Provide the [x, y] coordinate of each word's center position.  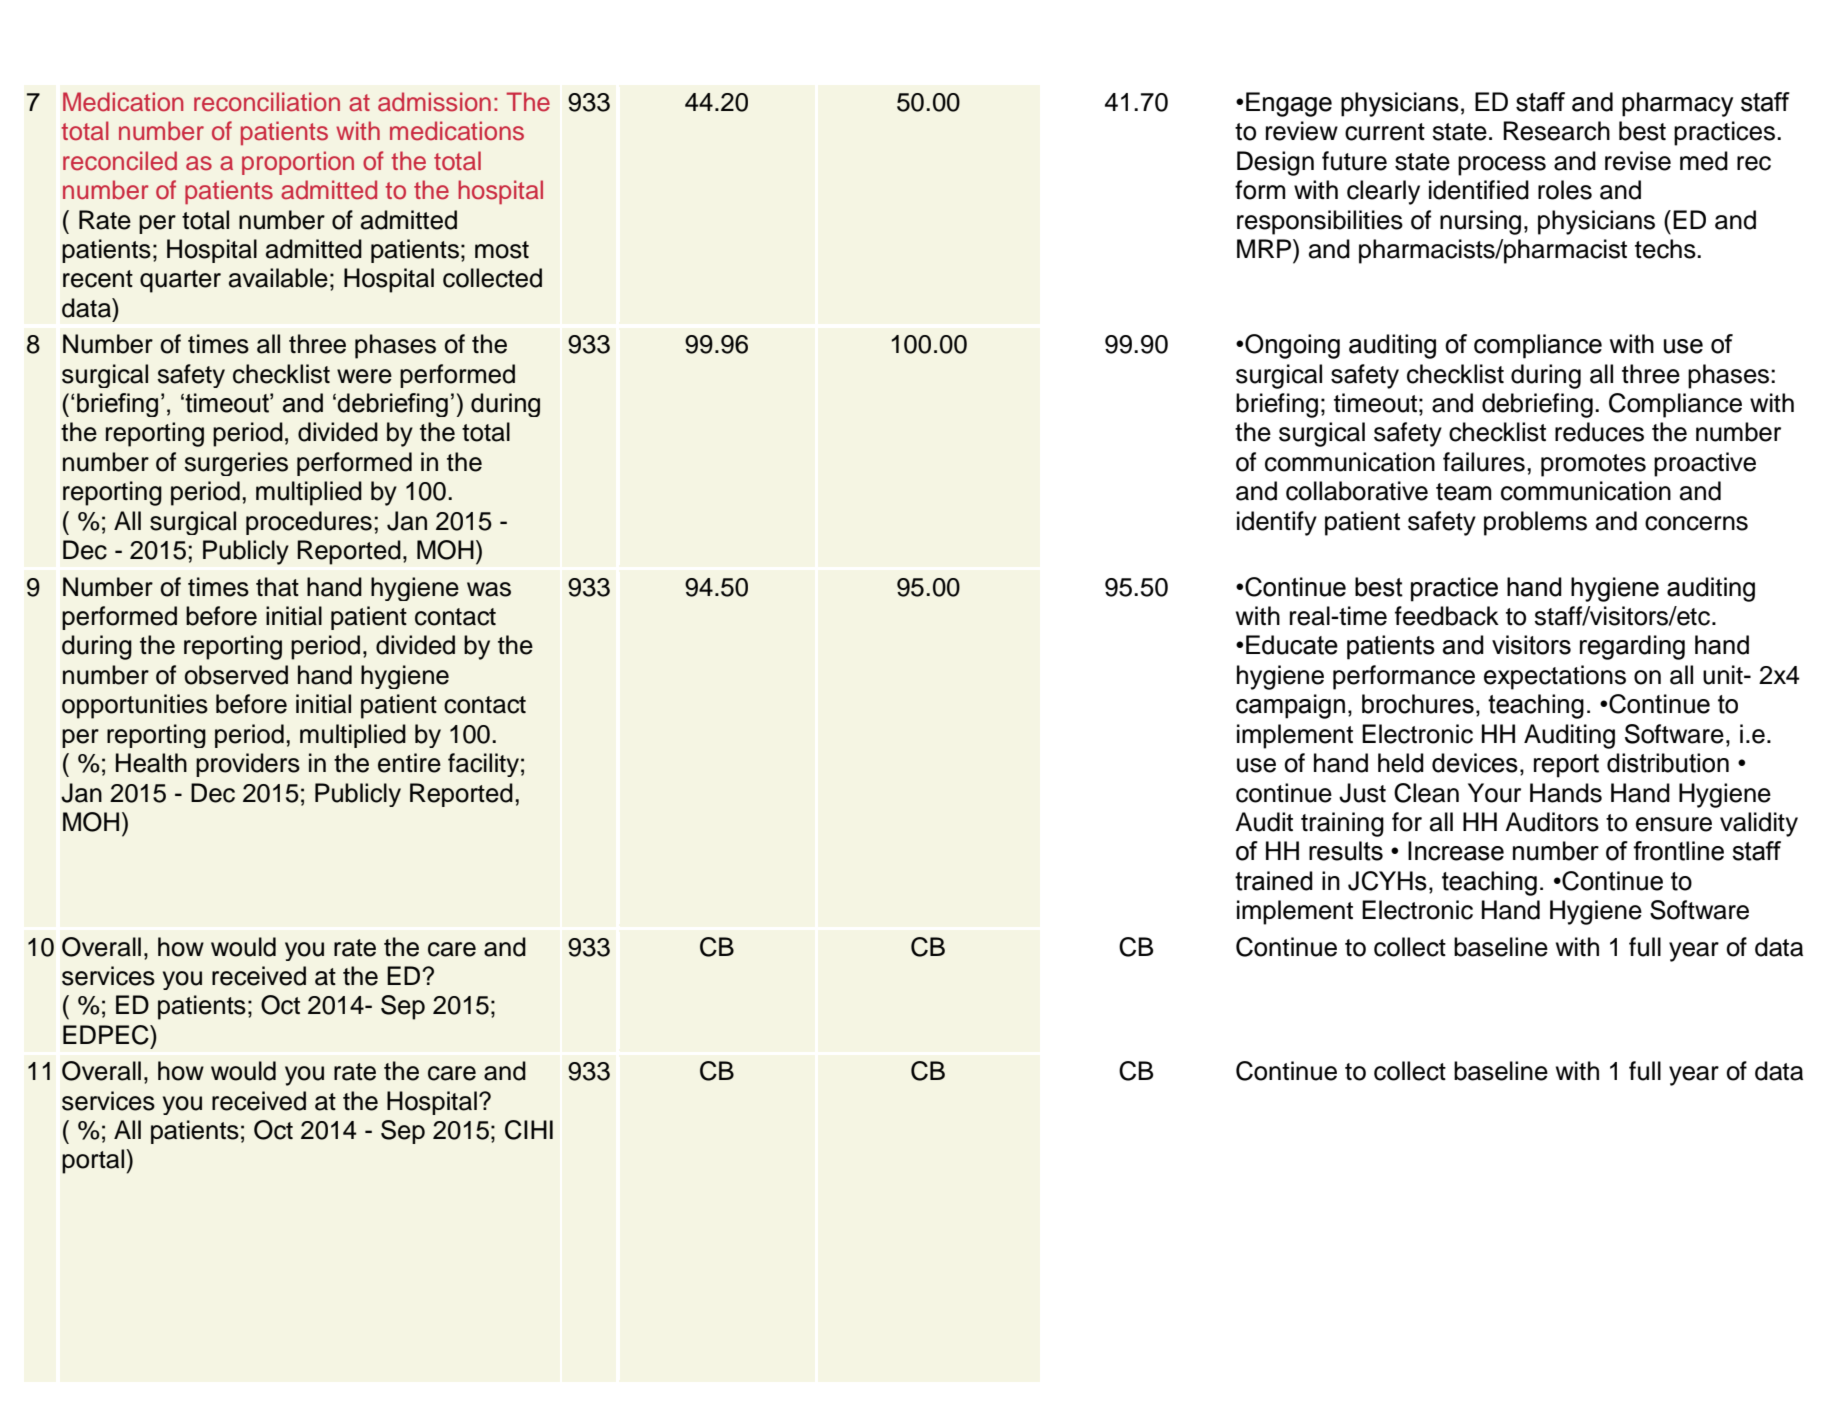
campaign [1290, 706]
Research [1556, 131]
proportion [298, 163]
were [364, 376]
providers [248, 765]
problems [1535, 523]
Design [1275, 163]
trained [1274, 881]
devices [1475, 763]
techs [1666, 249]
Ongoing [1292, 346]
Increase [1456, 851]
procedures [309, 523]
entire [409, 763]
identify [1277, 523]
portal [94, 1161]
